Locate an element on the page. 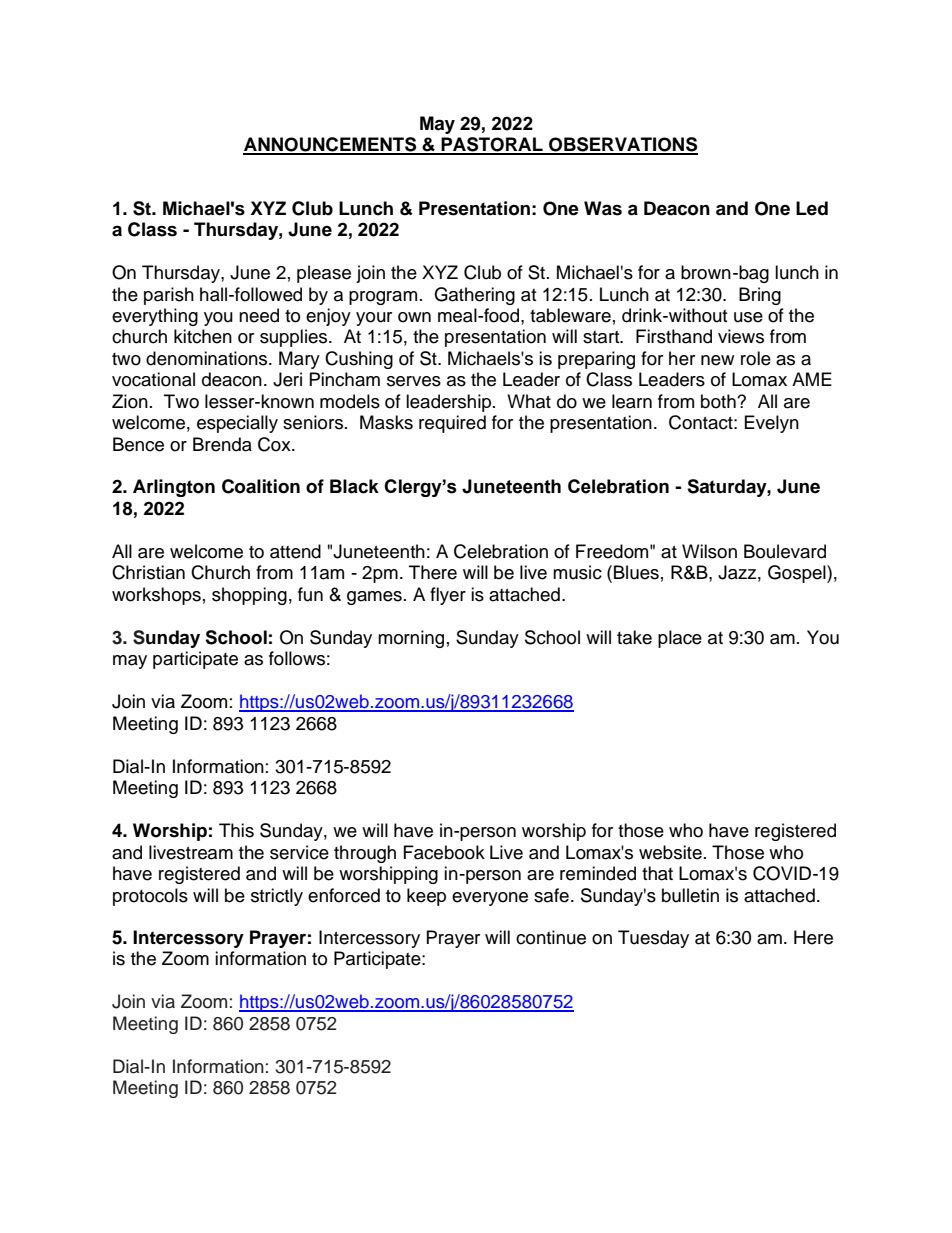 This image has width=952, height=1233. morning is located at coordinates (411, 639).
